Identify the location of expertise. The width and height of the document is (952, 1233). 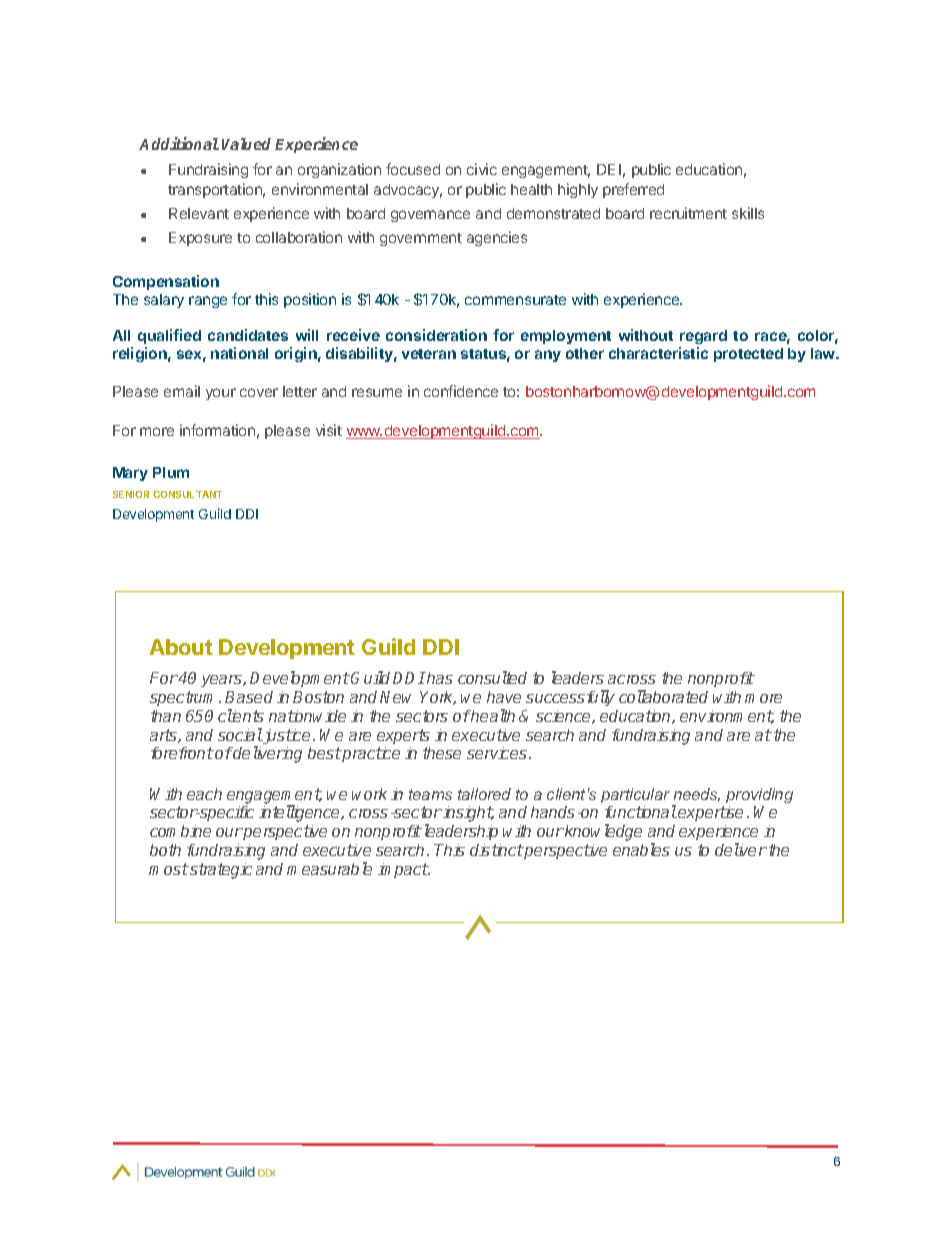
(710, 813).
